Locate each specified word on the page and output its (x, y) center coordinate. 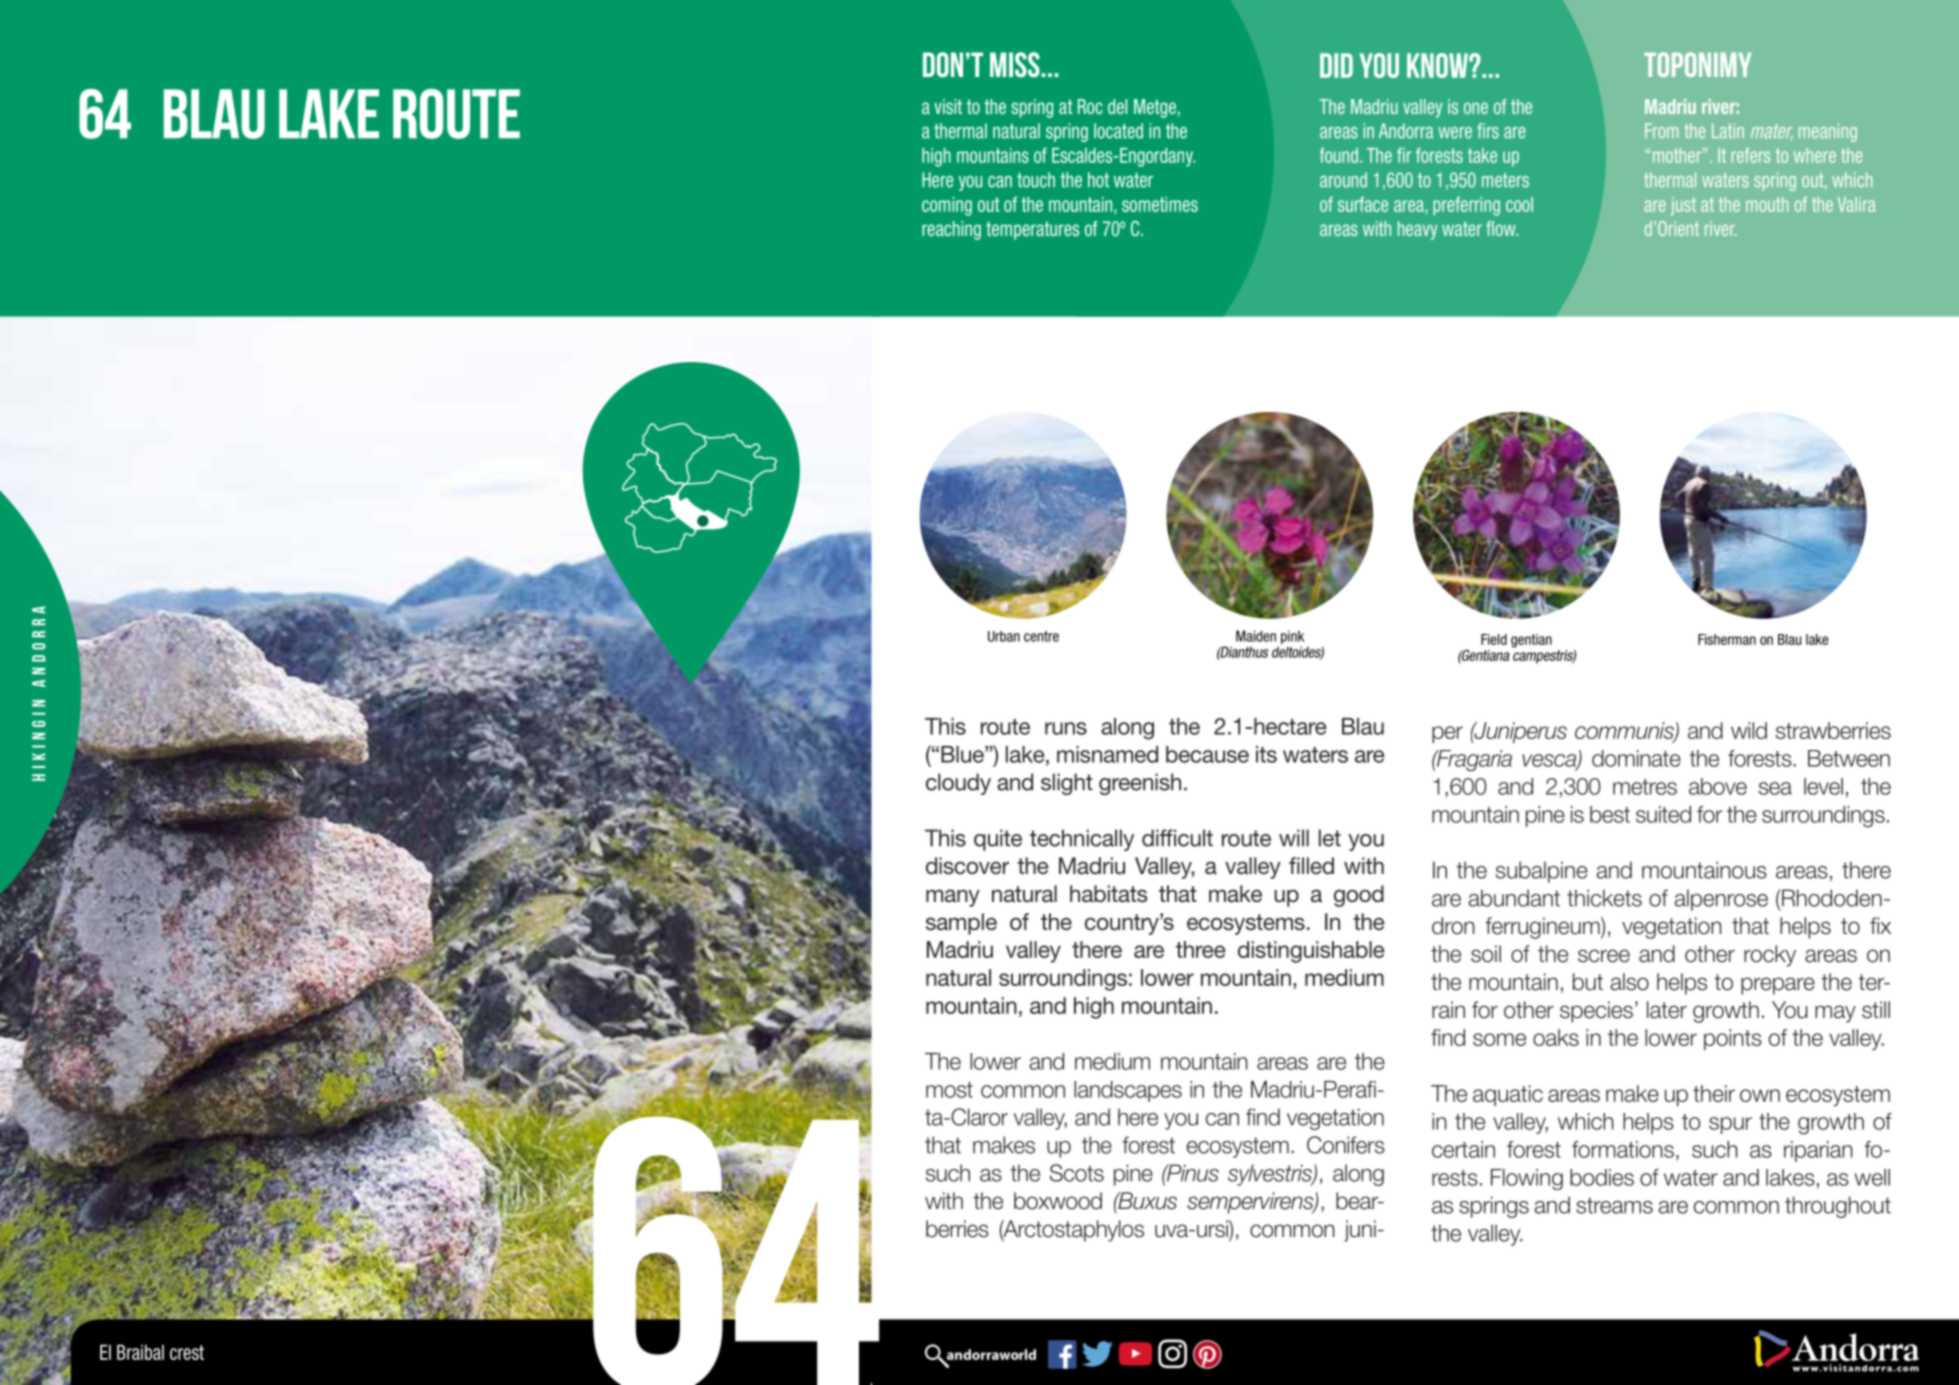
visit (948, 106)
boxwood (1058, 1201)
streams (1614, 1205)
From (1661, 130)
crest (187, 1352)
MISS (1016, 64)
